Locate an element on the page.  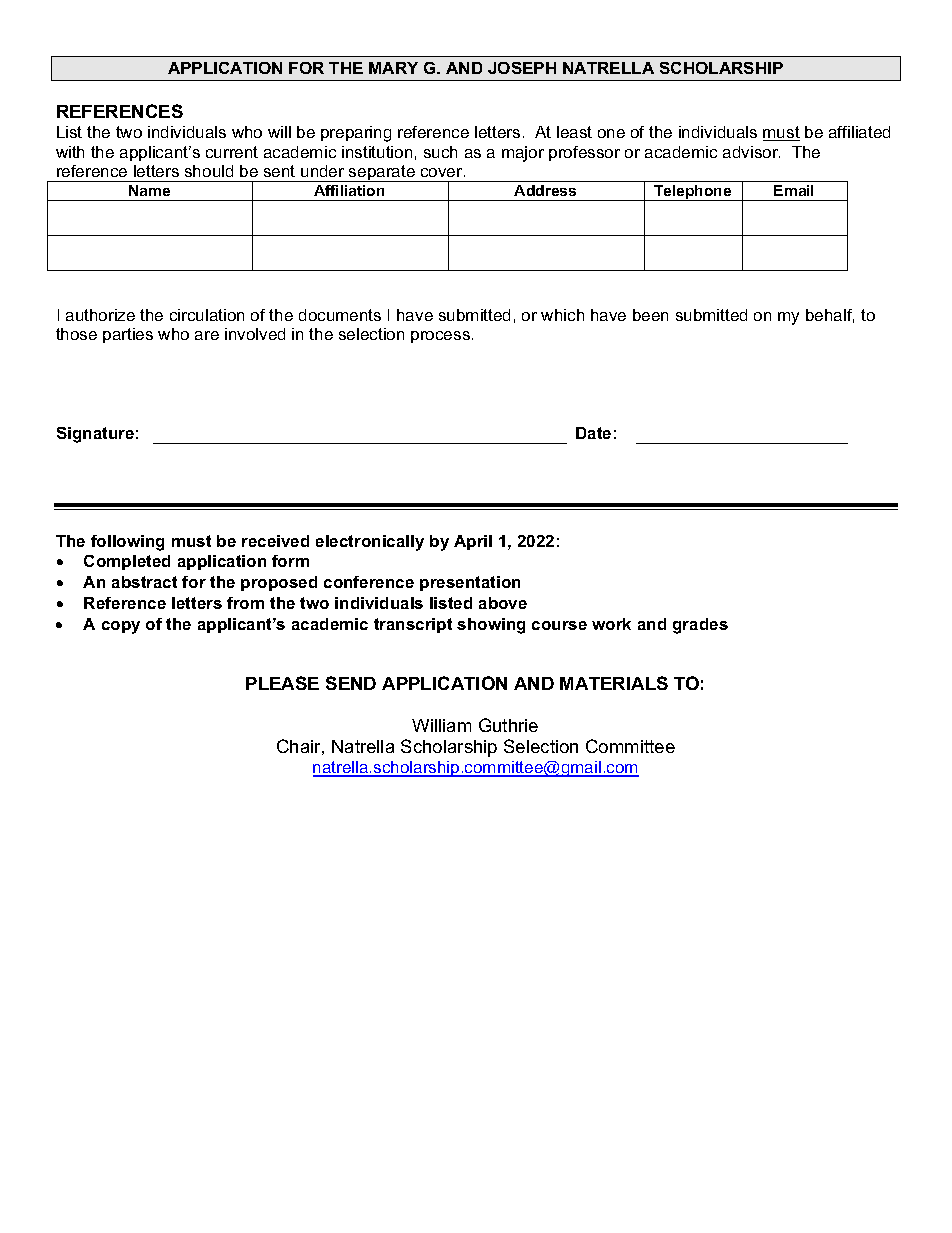
PLEASE is located at coordinates (282, 683).
